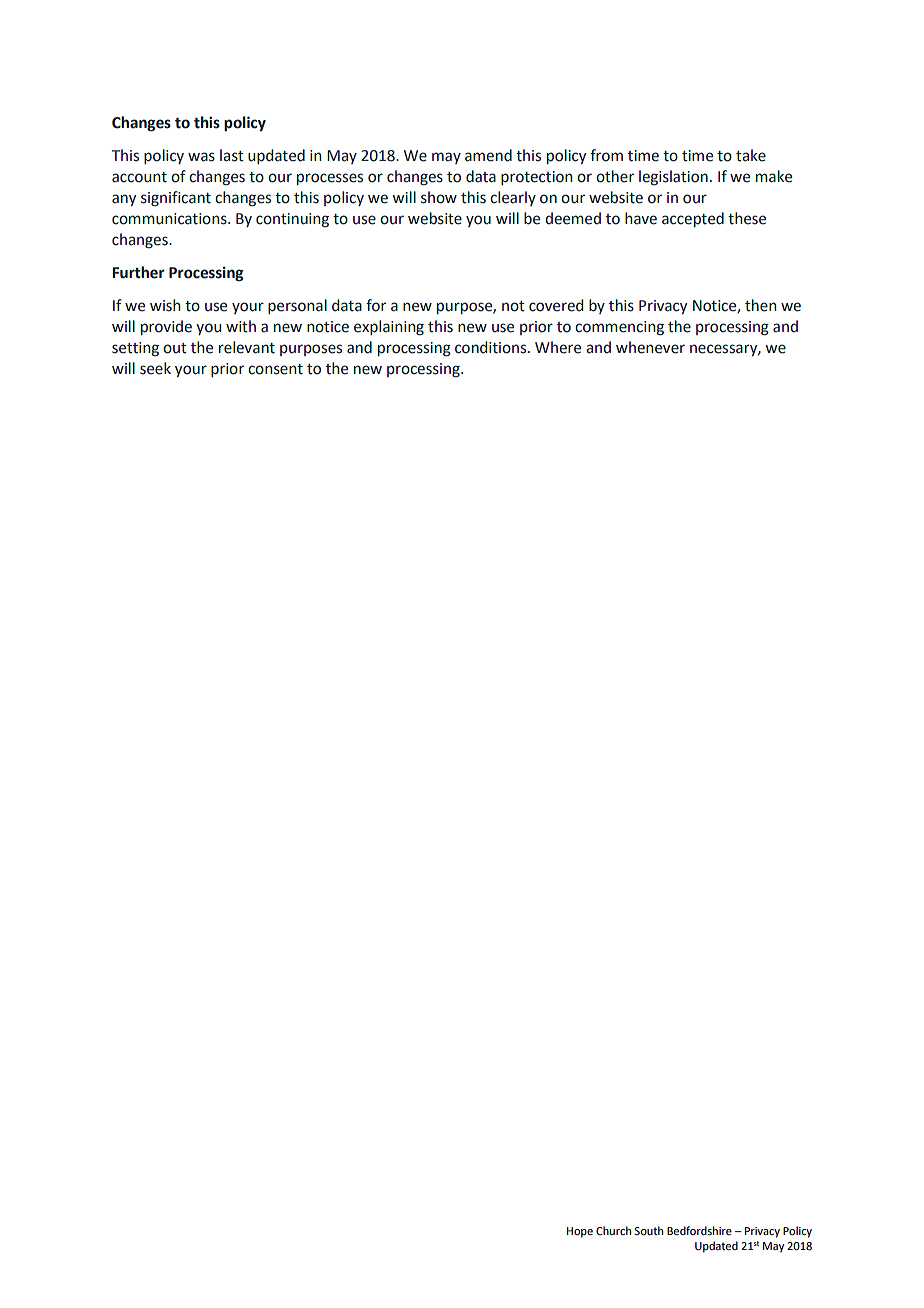 The width and height of the document is (924, 1308). What do you see at coordinates (558, 347) in the document?
I see `Where` at bounding box center [558, 347].
